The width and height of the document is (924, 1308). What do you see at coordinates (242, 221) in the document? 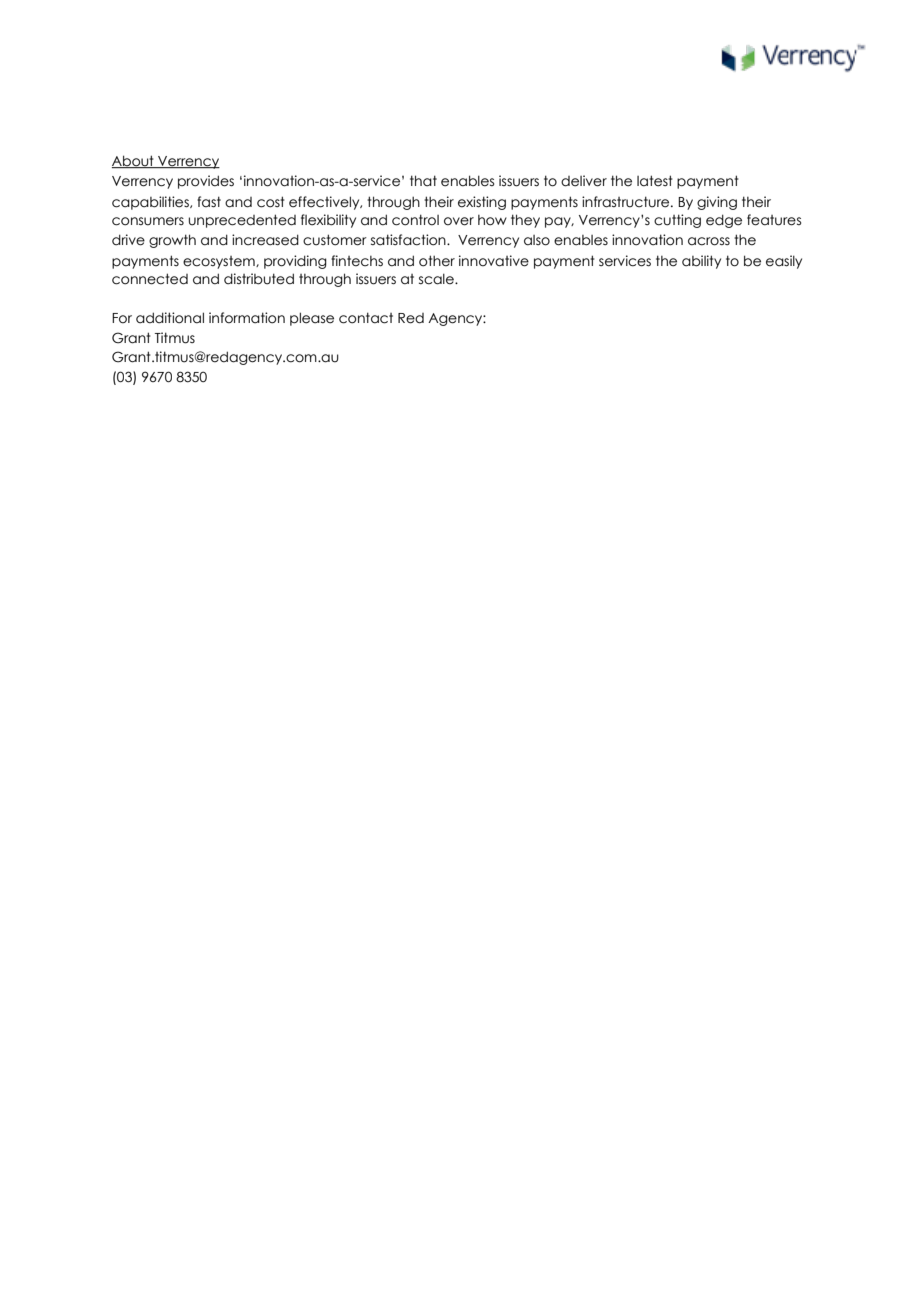
I see `unprecedented` at bounding box center [242, 221].
